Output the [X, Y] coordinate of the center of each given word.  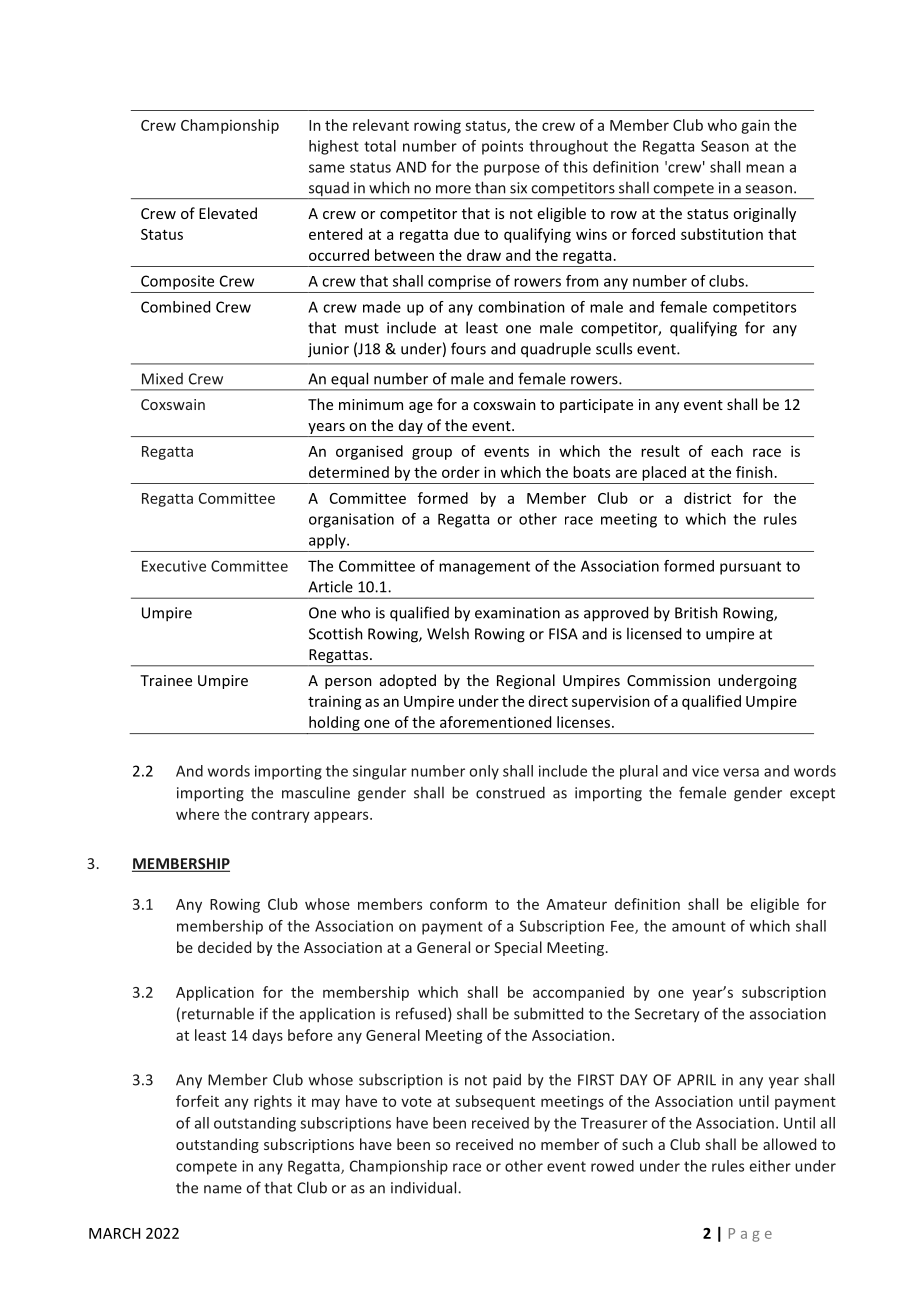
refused [421, 1013]
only [484, 772]
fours [468, 348]
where [197, 814]
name [223, 1189]
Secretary [667, 1015]
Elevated [228, 213]
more [453, 189]
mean [765, 168]
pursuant [750, 568]
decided [224, 947]
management [484, 568]
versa [741, 772]
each [727, 451]
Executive [174, 566]
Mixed [162, 379]
